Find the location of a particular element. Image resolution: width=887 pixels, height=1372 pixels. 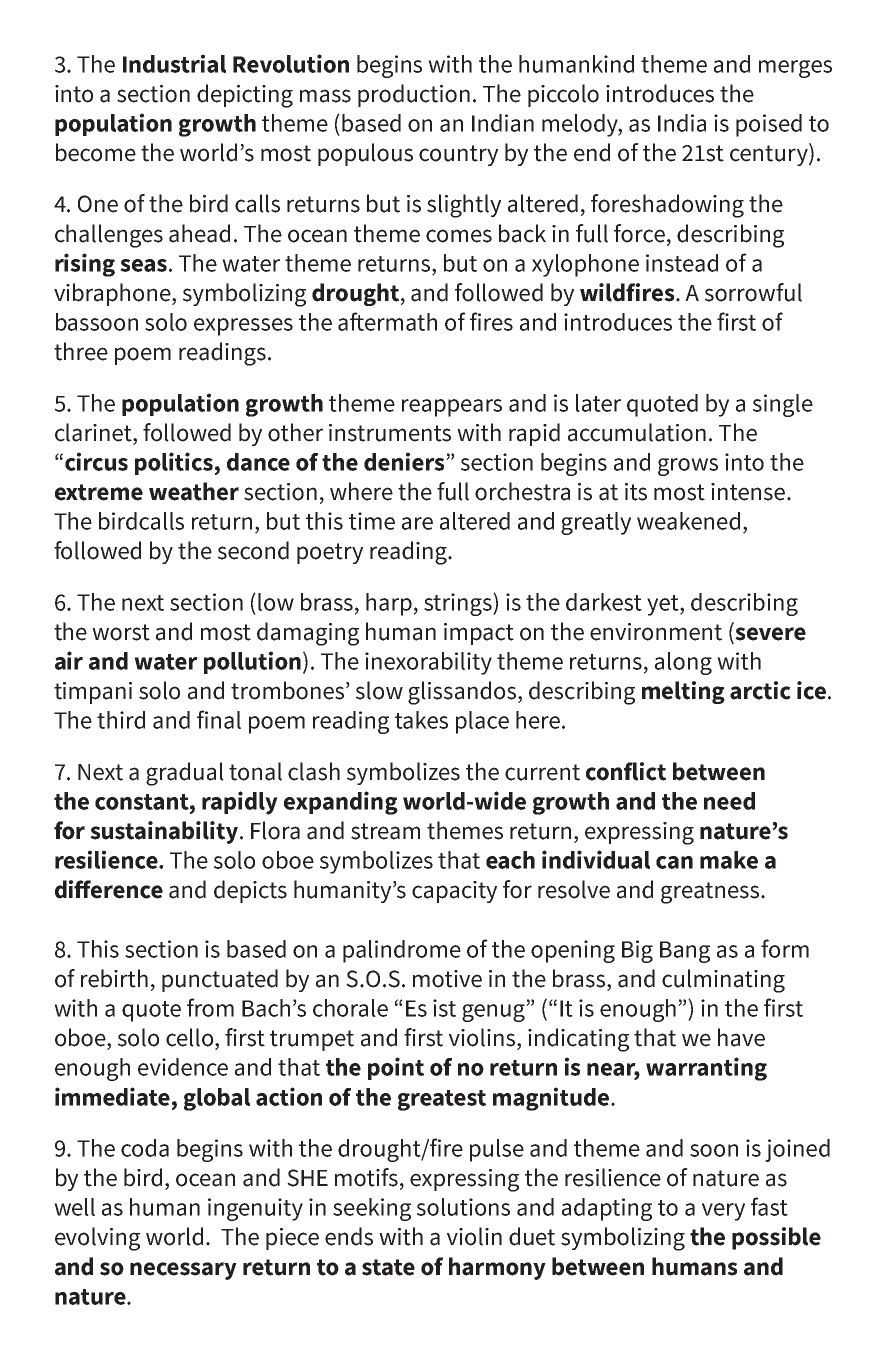

weather is located at coordinates (194, 491).
